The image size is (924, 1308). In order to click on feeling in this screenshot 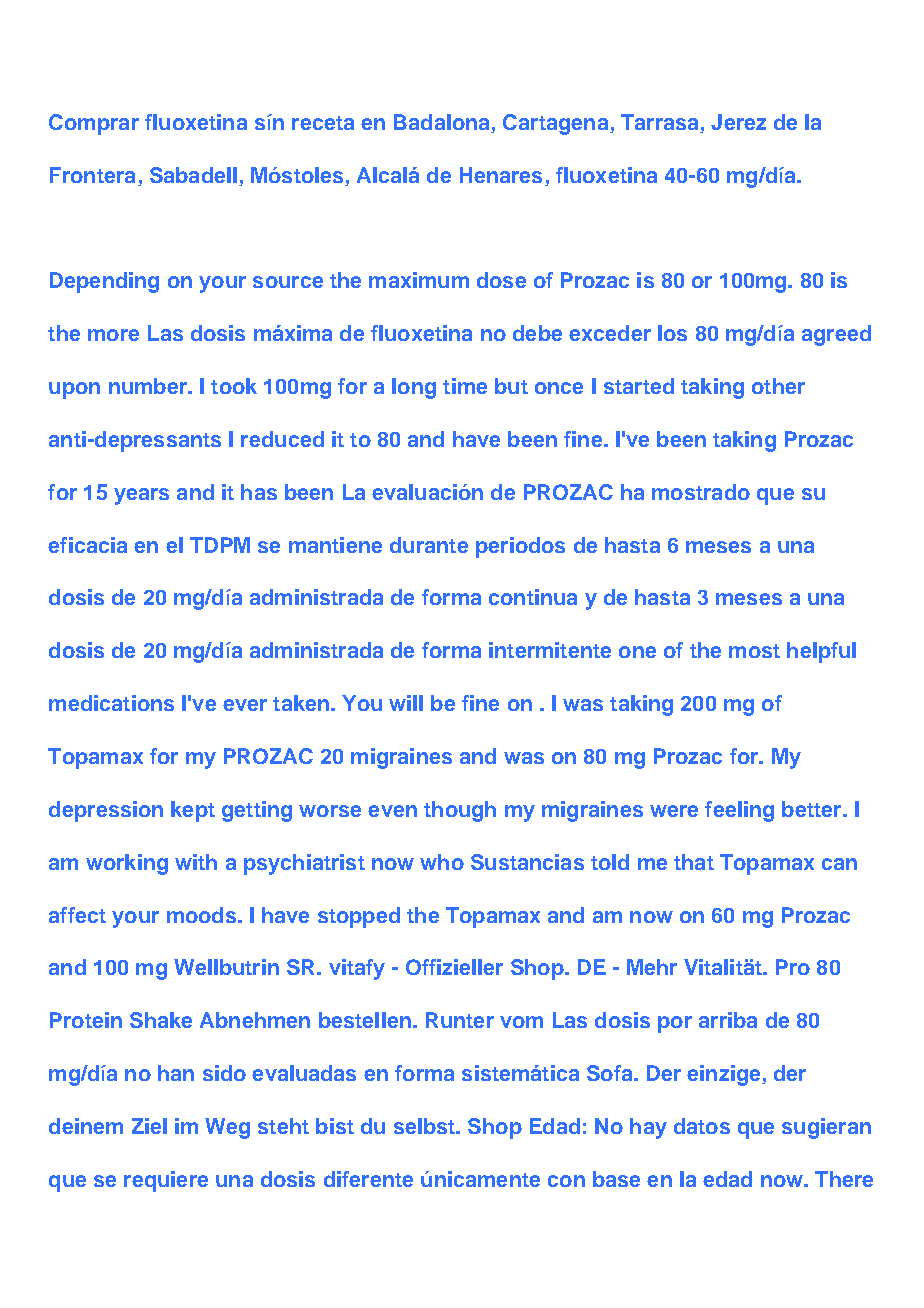, I will do `click(739, 811)`.
